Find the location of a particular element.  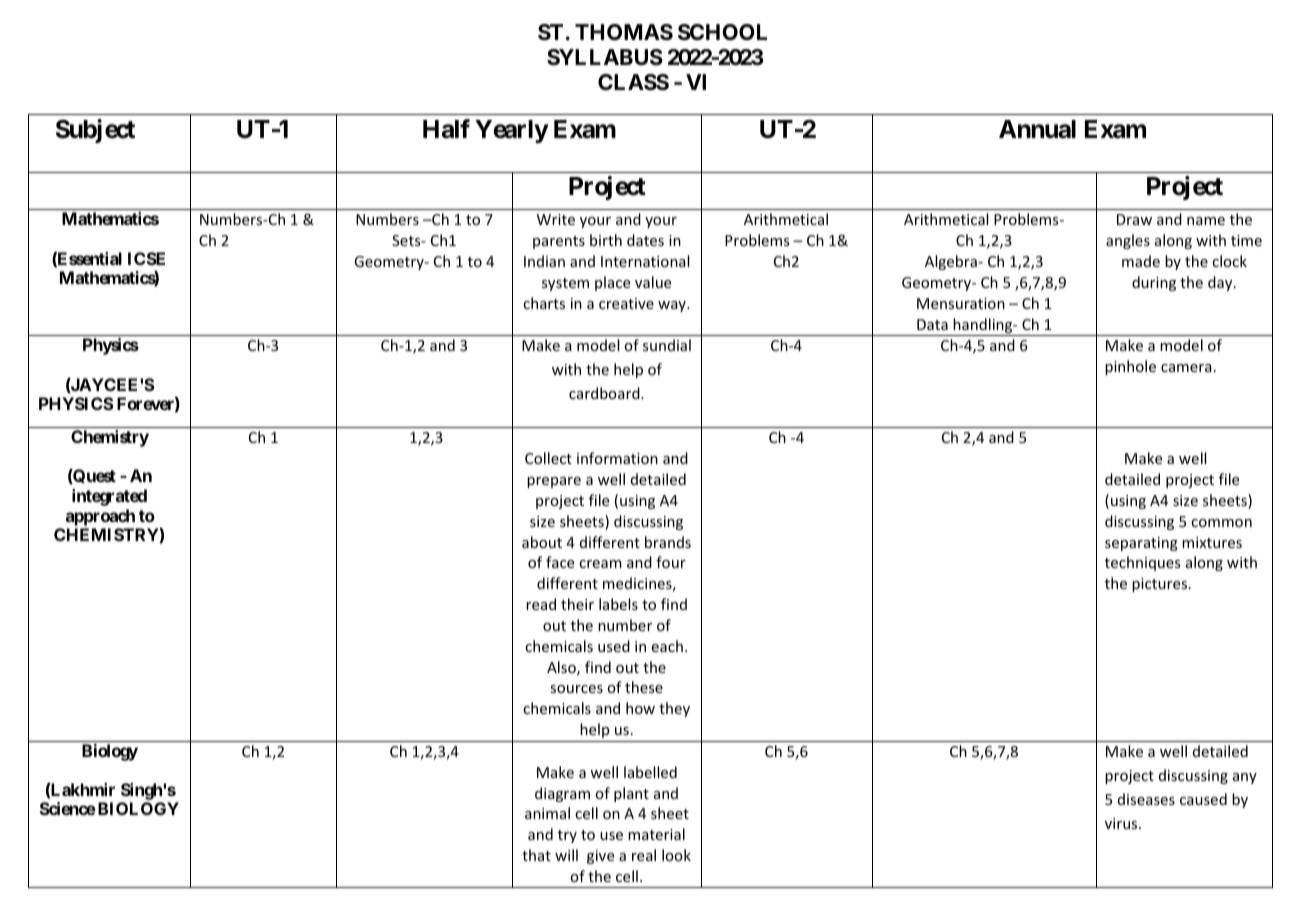

virus is located at coordinates (1122, 823).
